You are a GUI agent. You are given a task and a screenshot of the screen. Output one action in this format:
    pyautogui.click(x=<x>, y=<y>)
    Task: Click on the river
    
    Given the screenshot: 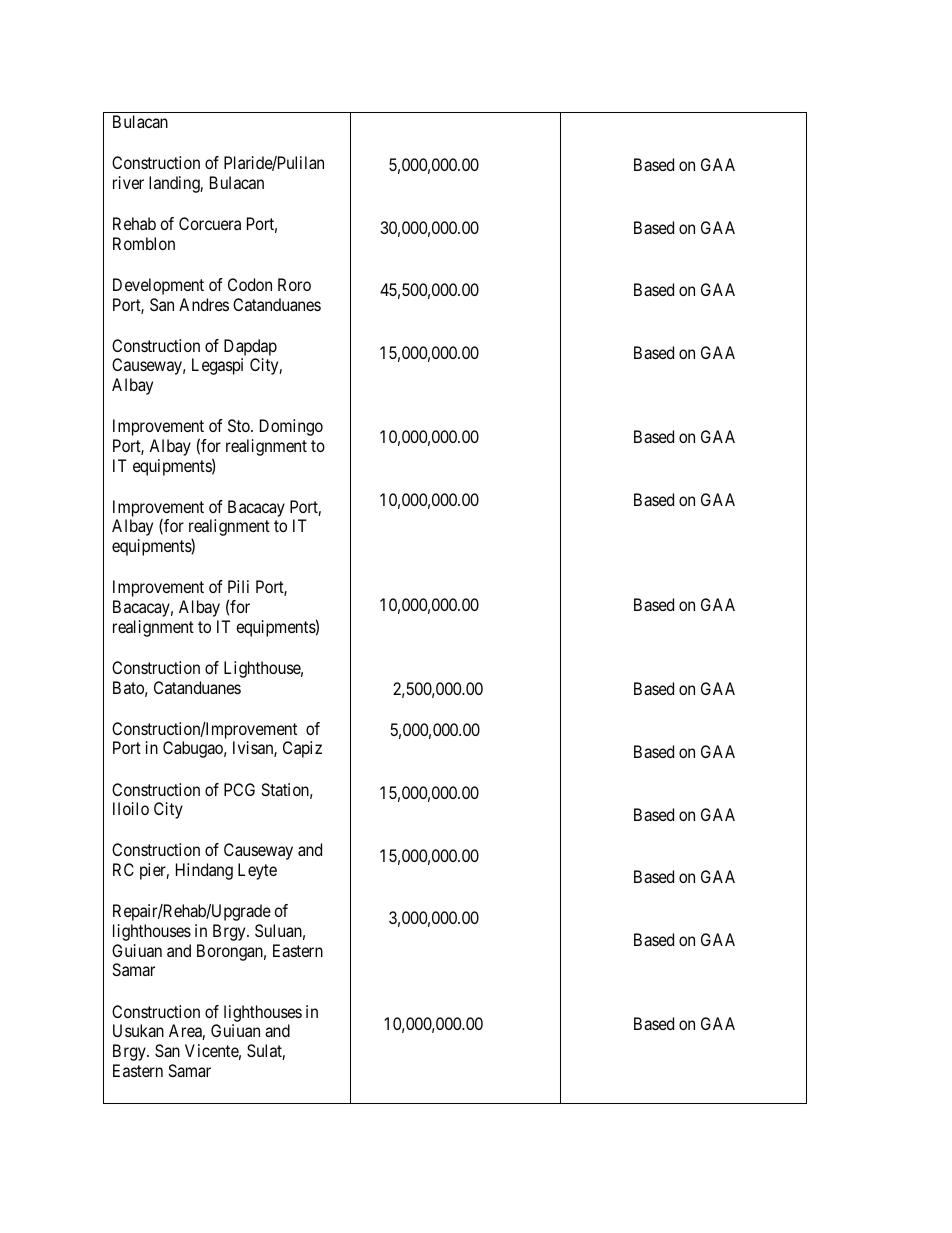 What is the action you would take?
    pyautogui.click(x=128, y=182)
